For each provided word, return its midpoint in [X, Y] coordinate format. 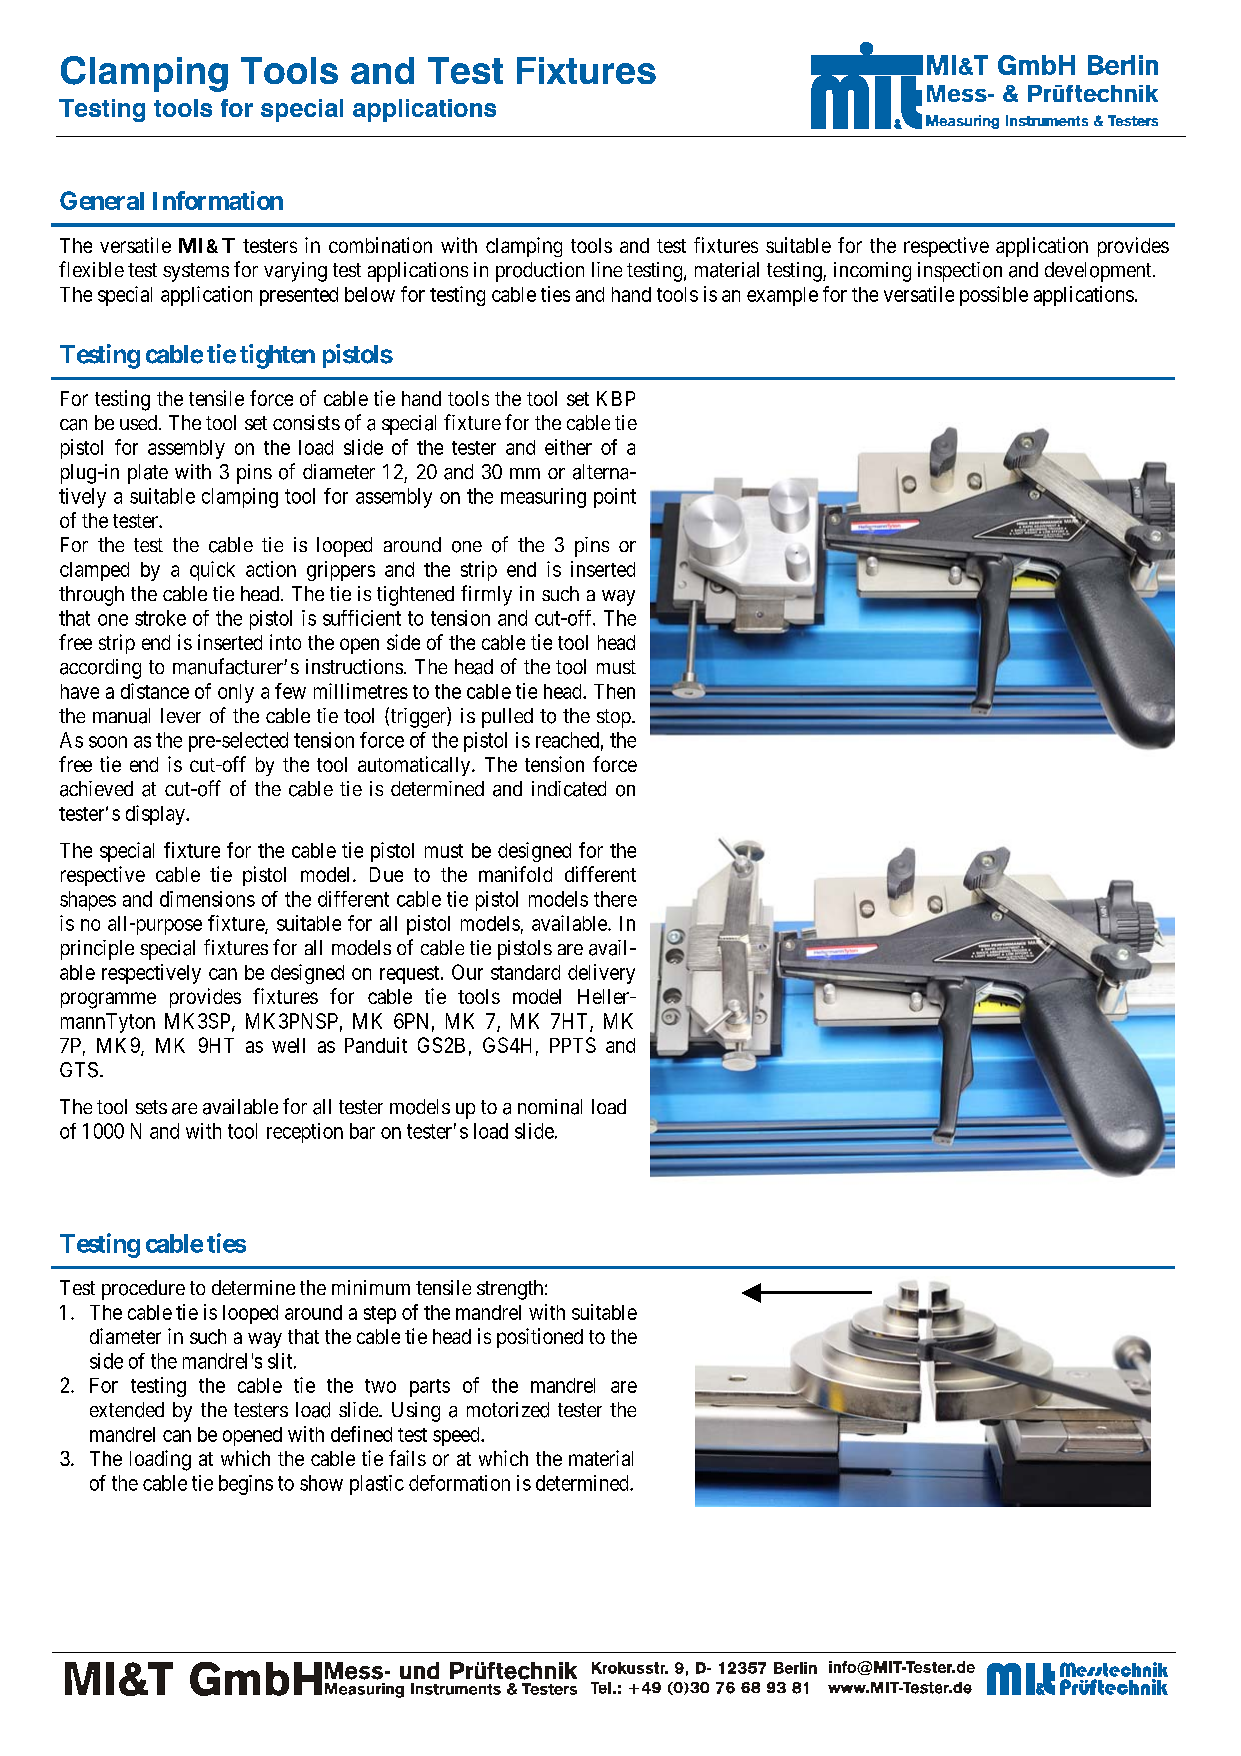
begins [246, 1485]
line [607, 269]
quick [212, 571]
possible [994, 296]
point [615, 498]
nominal [550, 1107]
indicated [569, 789]
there [615, 899]
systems [196, 272]
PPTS [573, 1045]
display [156, 815]
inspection [960, 272]
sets [151, 1107]
